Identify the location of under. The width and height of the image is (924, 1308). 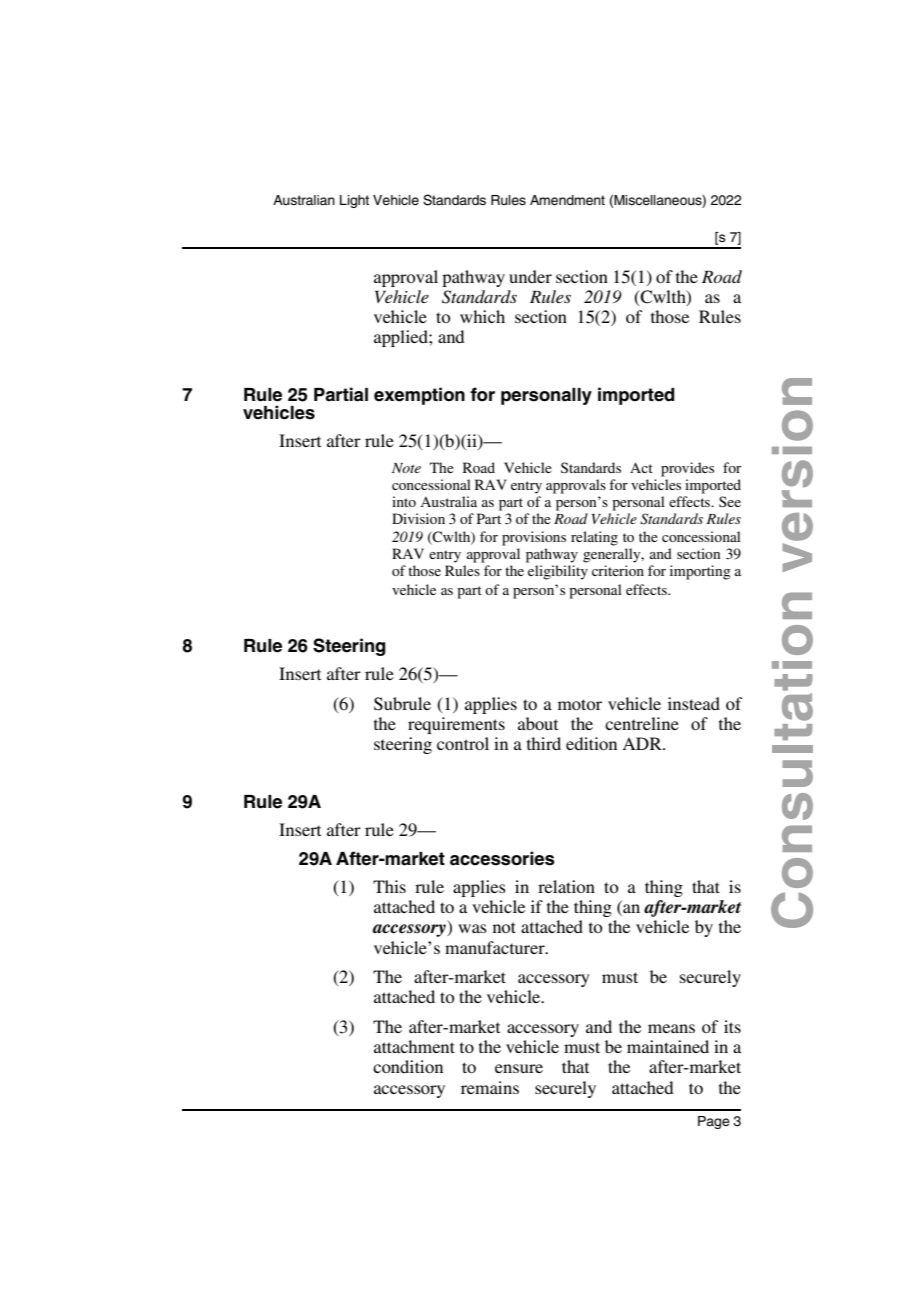
(530, 276).
